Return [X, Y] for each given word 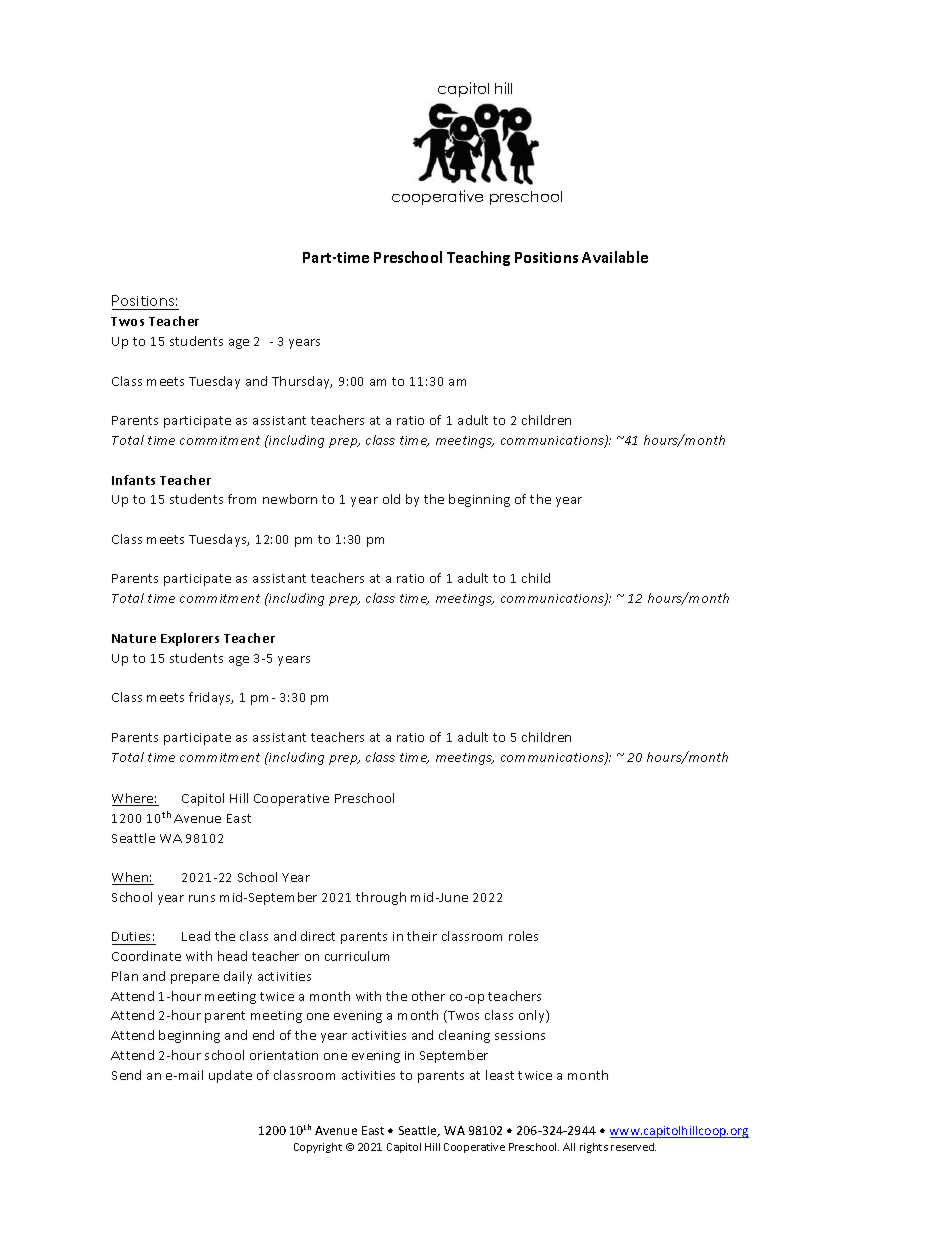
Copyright [318, 1148]
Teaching [478, 258]
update [230, 1076]
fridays [211, 698]
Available [615, 257]
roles [523, 936]
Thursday [302, 382]
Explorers [190, 639]
